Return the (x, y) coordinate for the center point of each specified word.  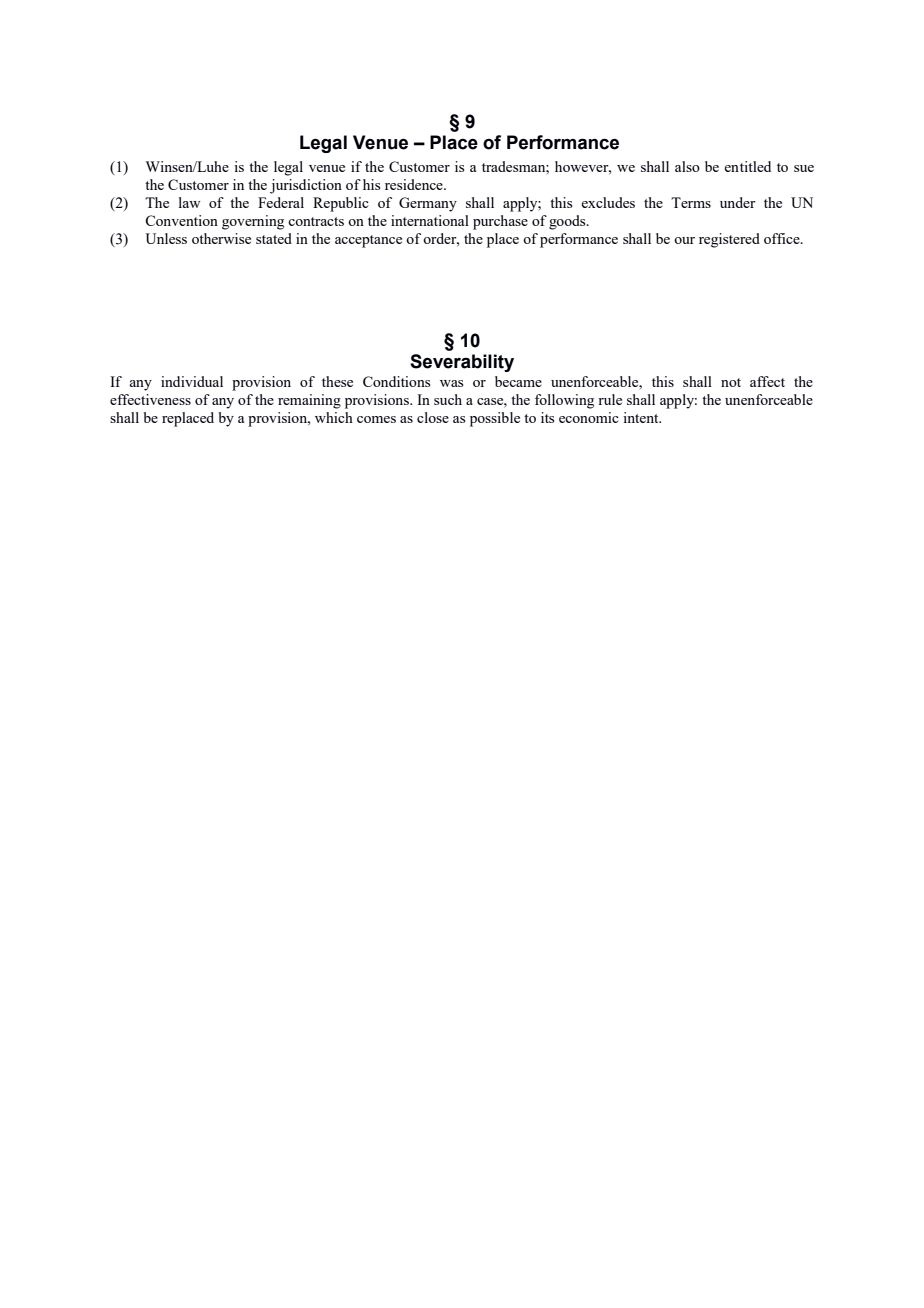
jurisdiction (306, 186)
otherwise (221, 238)
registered (729, 240)
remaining (309, 401)
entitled (747, 166)
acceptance (368, 241)
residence (415, 184)
